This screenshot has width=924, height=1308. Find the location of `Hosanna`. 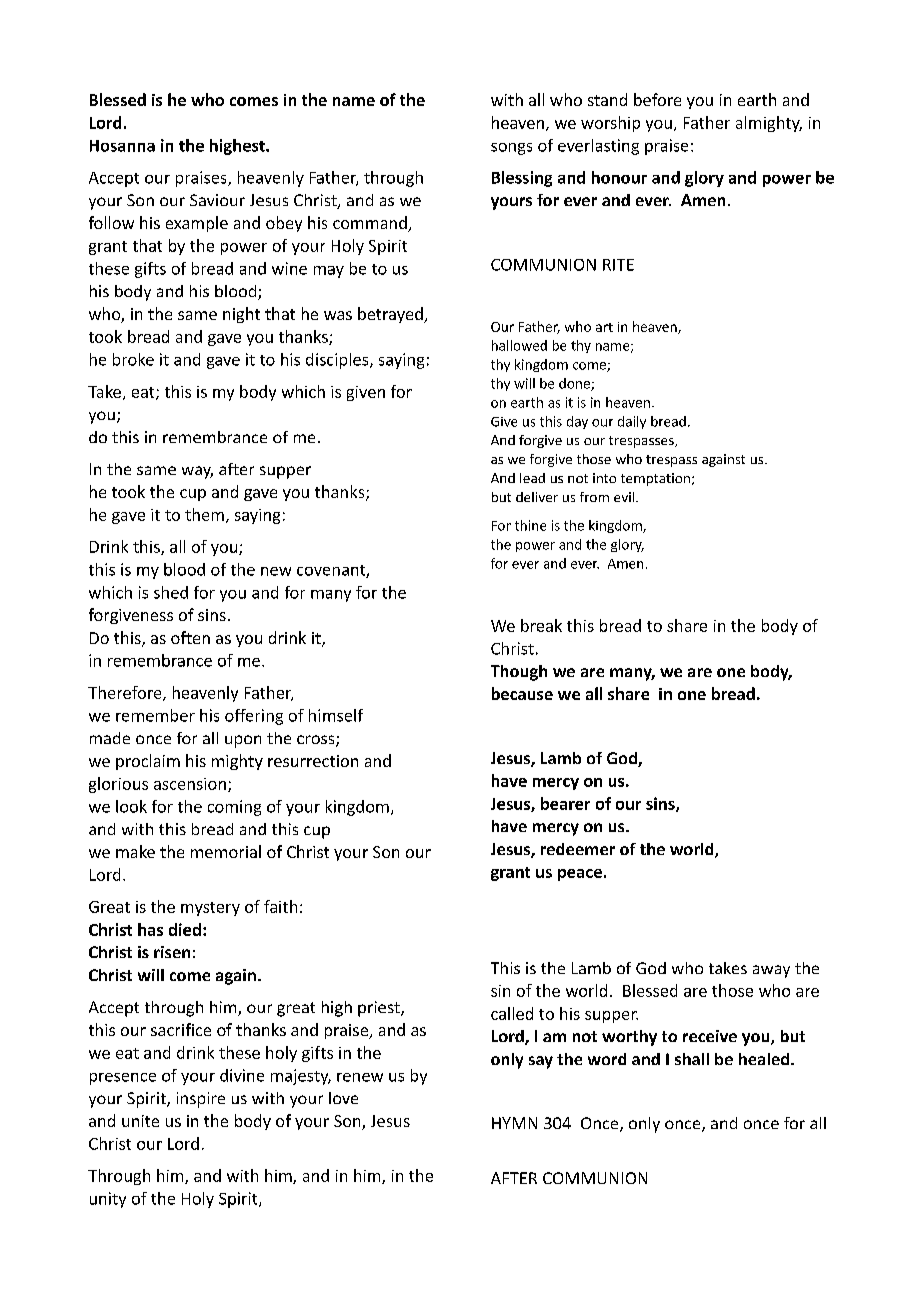

Hosanna is located at coordinates (122, 146).
